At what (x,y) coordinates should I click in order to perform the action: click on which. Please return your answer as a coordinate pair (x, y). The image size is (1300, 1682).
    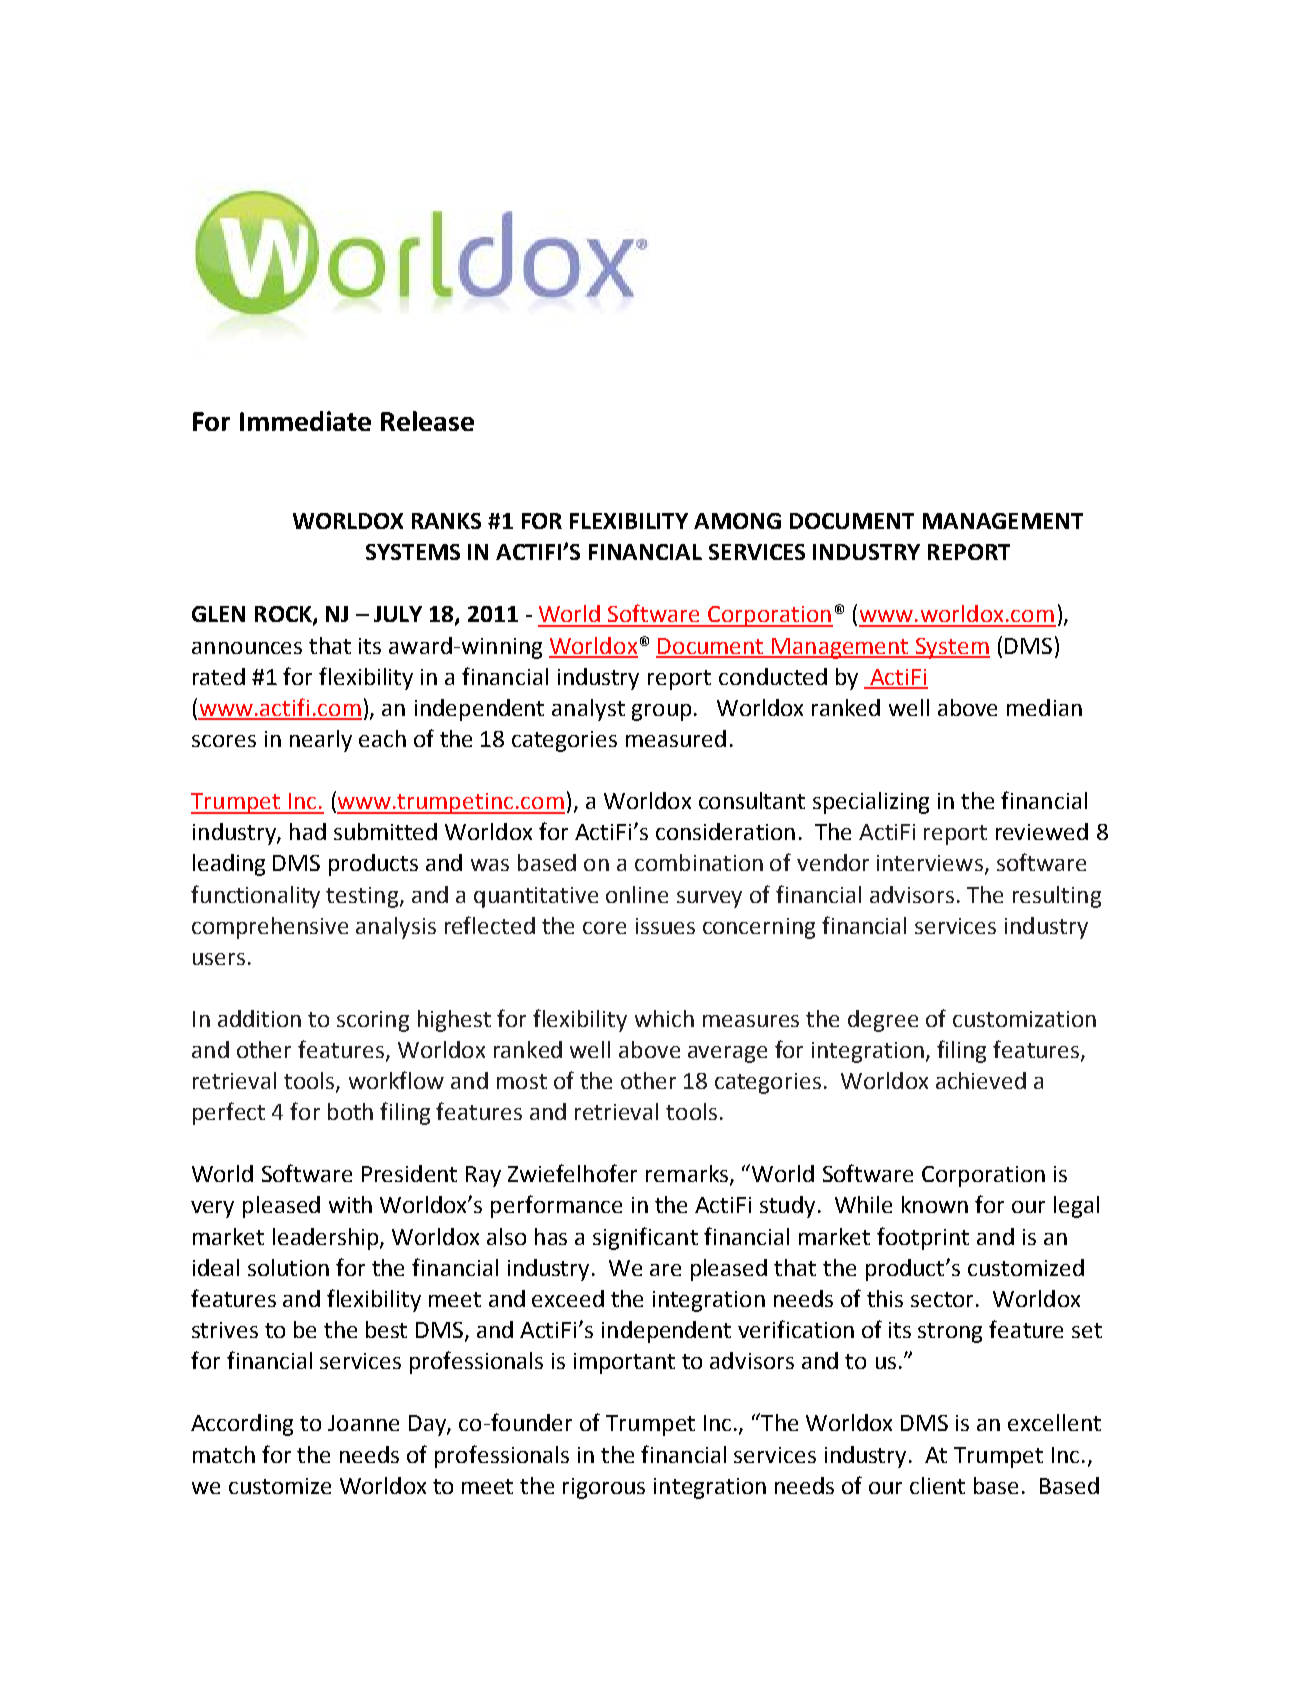
    Looking at the image, I should click on (664, 1018).
